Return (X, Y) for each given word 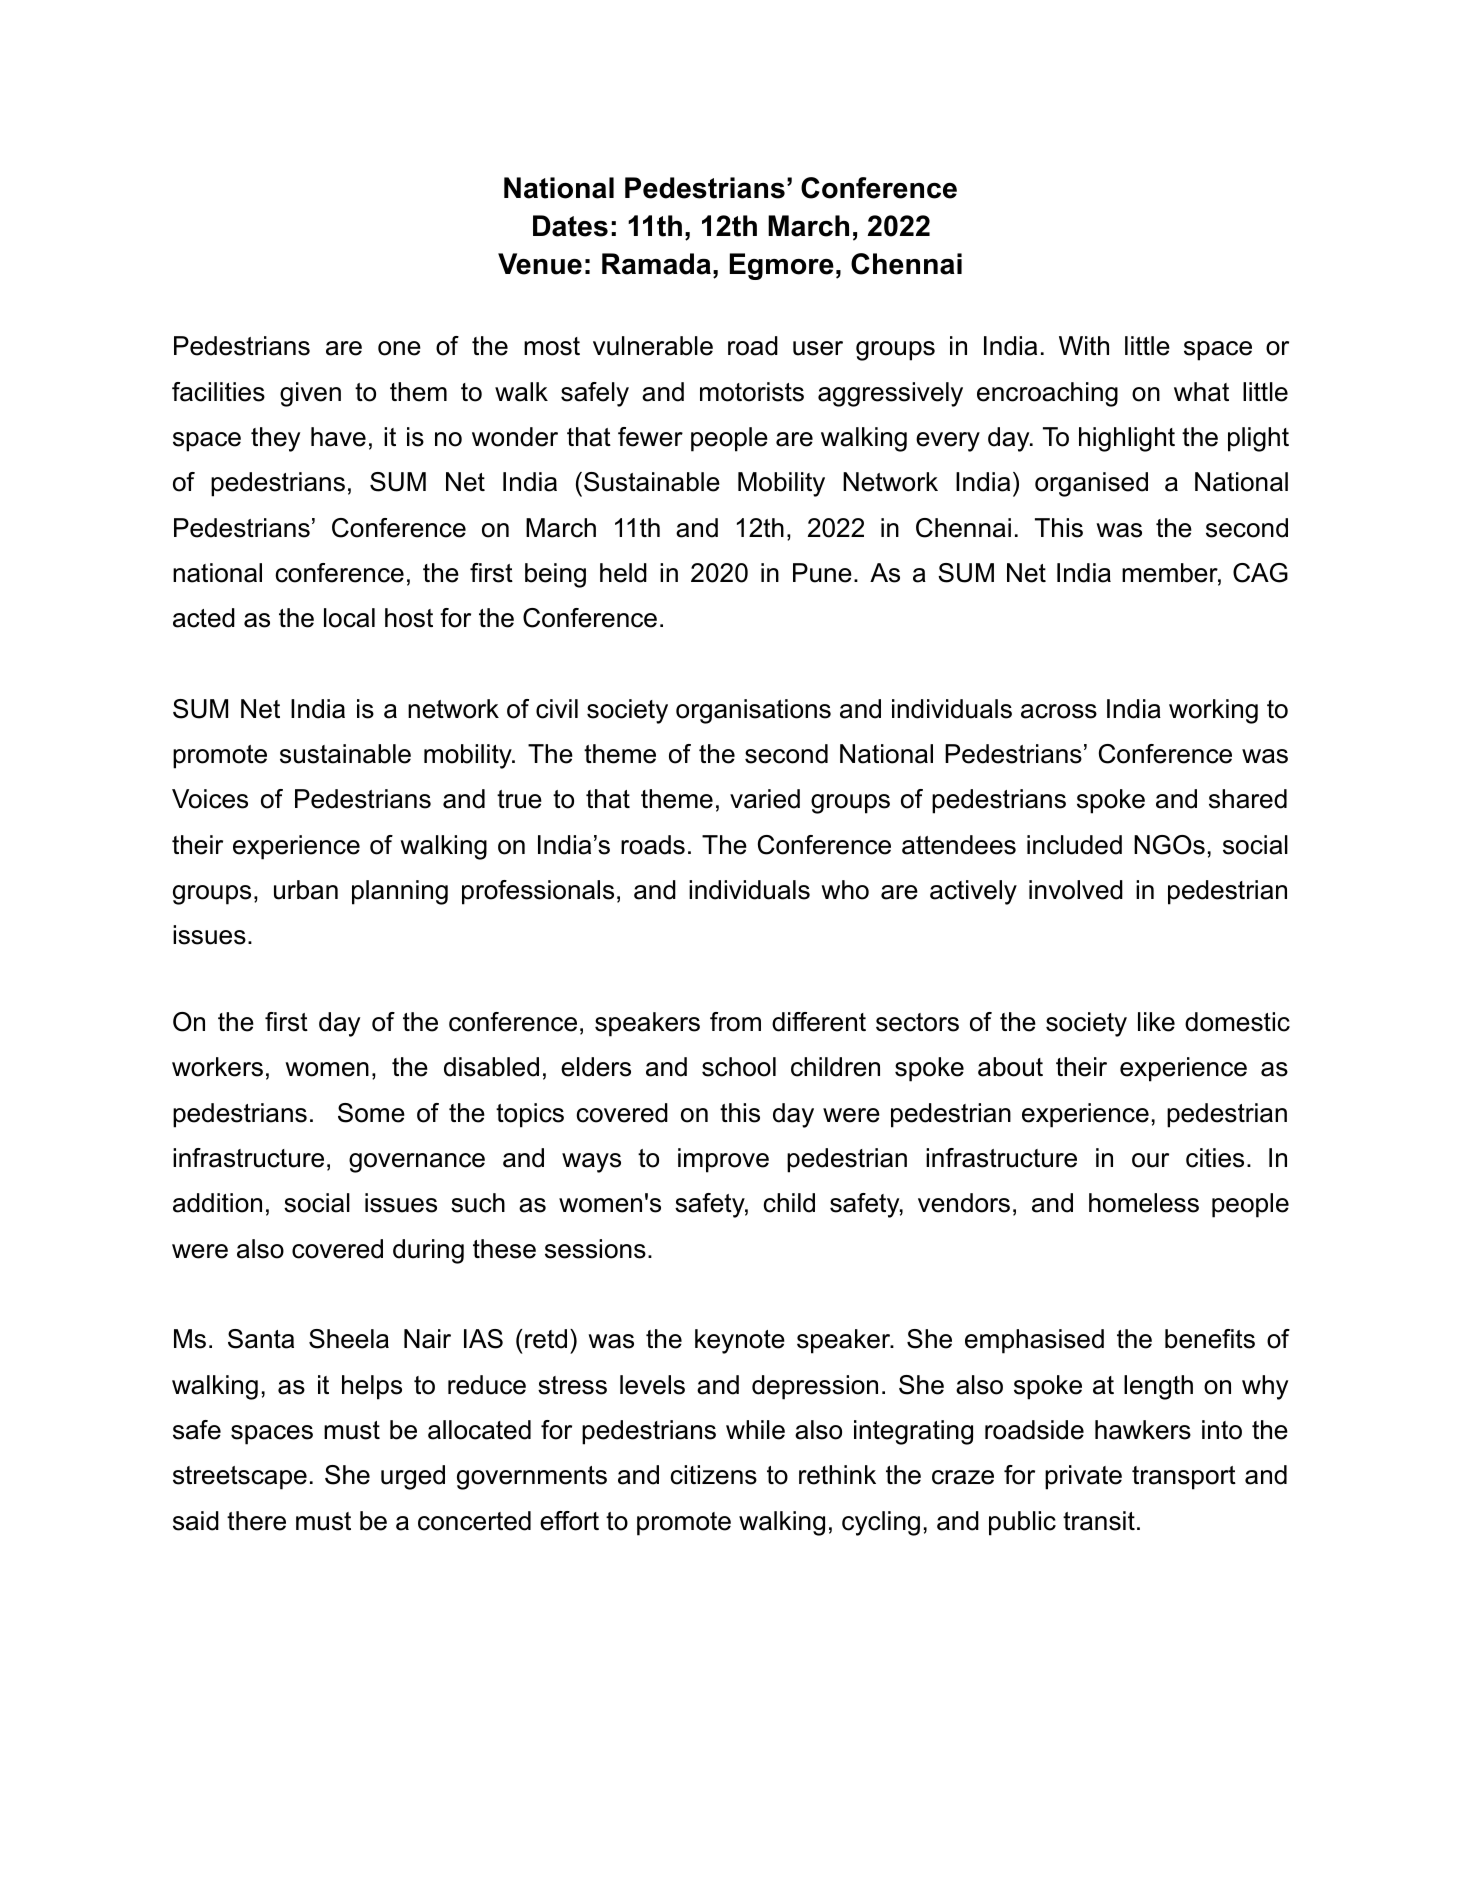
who (845, 890)
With (1084, 345)
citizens (713, 1475)
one (399, 348)
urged (413, 1477)
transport (1184, 1478)
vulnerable (653, 346)
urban (306, 890)
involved (1076, 890)
